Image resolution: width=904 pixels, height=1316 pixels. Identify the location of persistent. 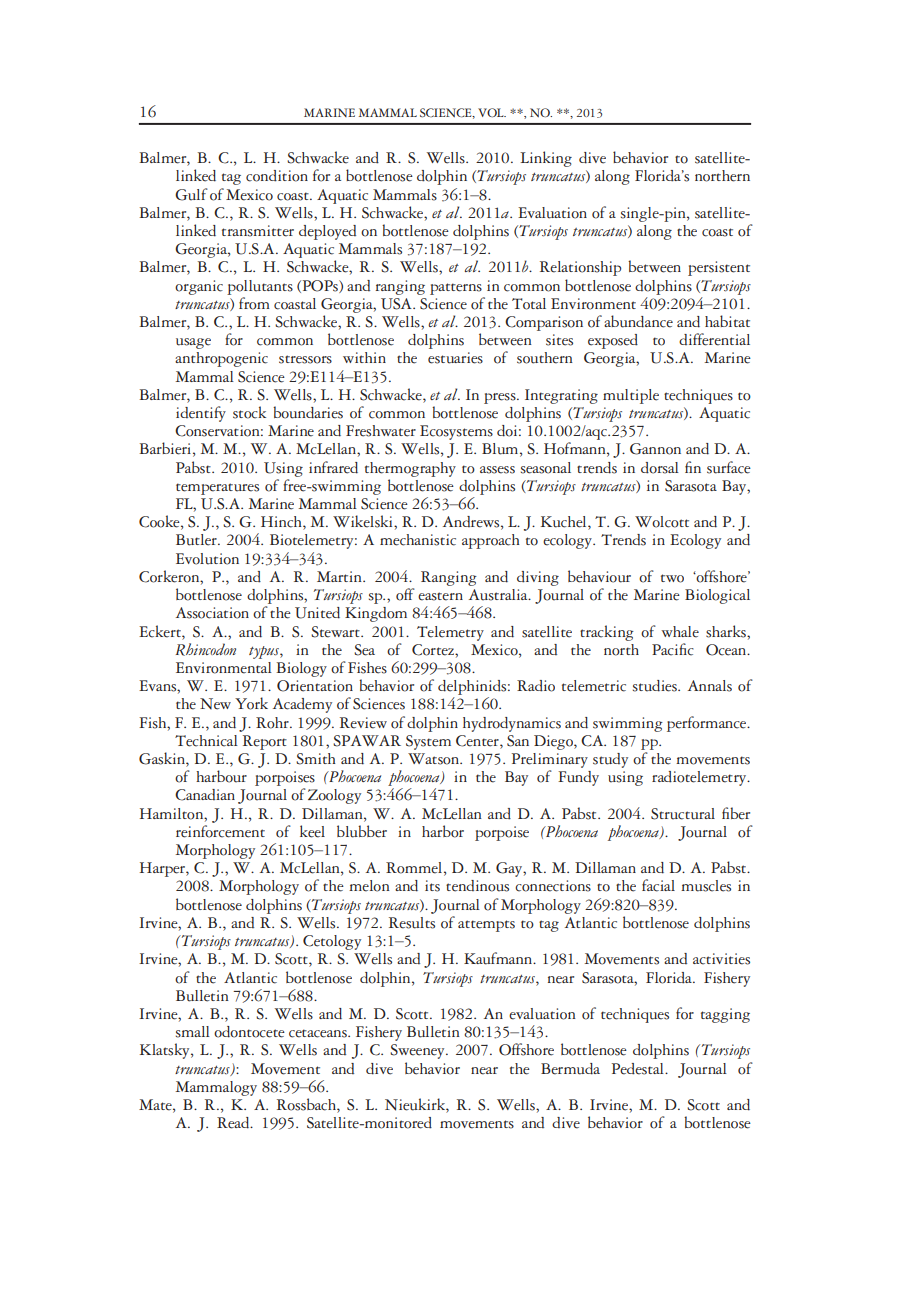
(719, 268).
